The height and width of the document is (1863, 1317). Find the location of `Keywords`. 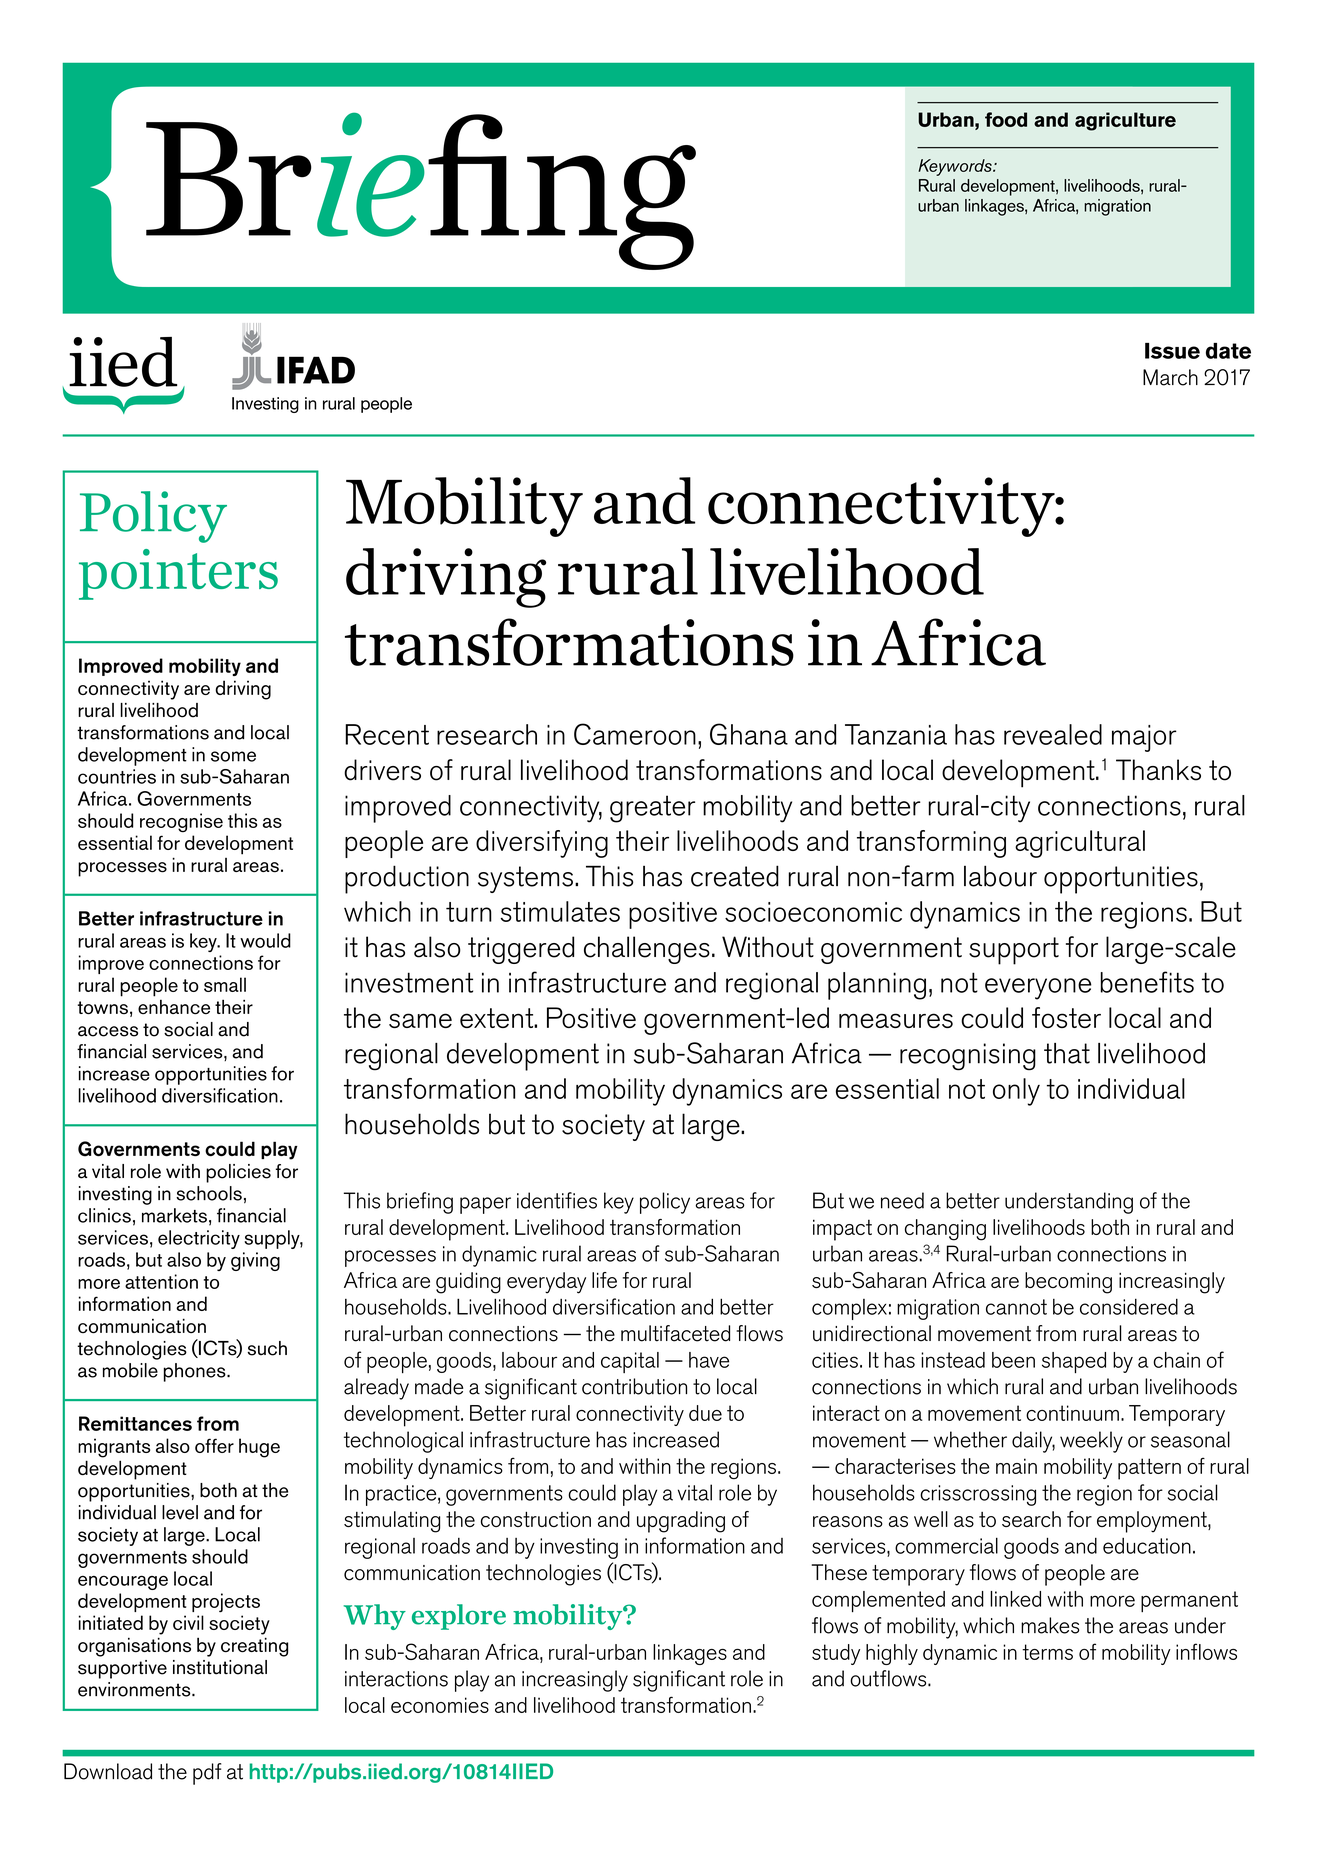

Keywords is located at coordinates (956, 167).
